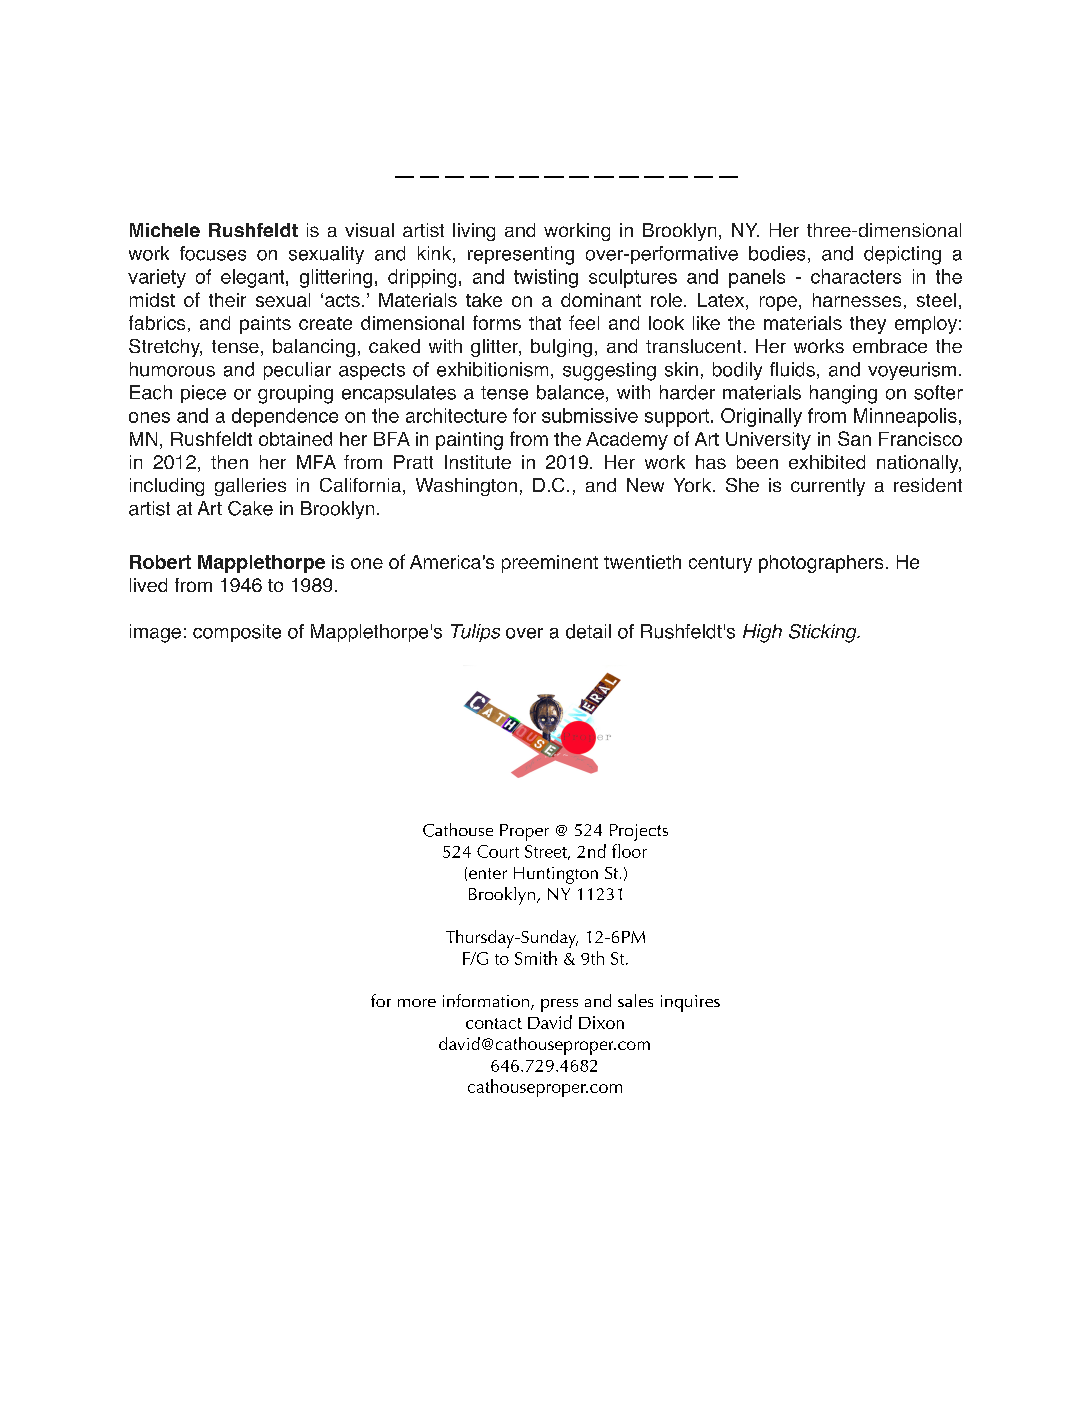 Image resolution: width=1091 pixels, height=1412 pixels. What do you see at coordinates (213, 253) in the page?
I see `focuses` at bounding box center [213, 253].
